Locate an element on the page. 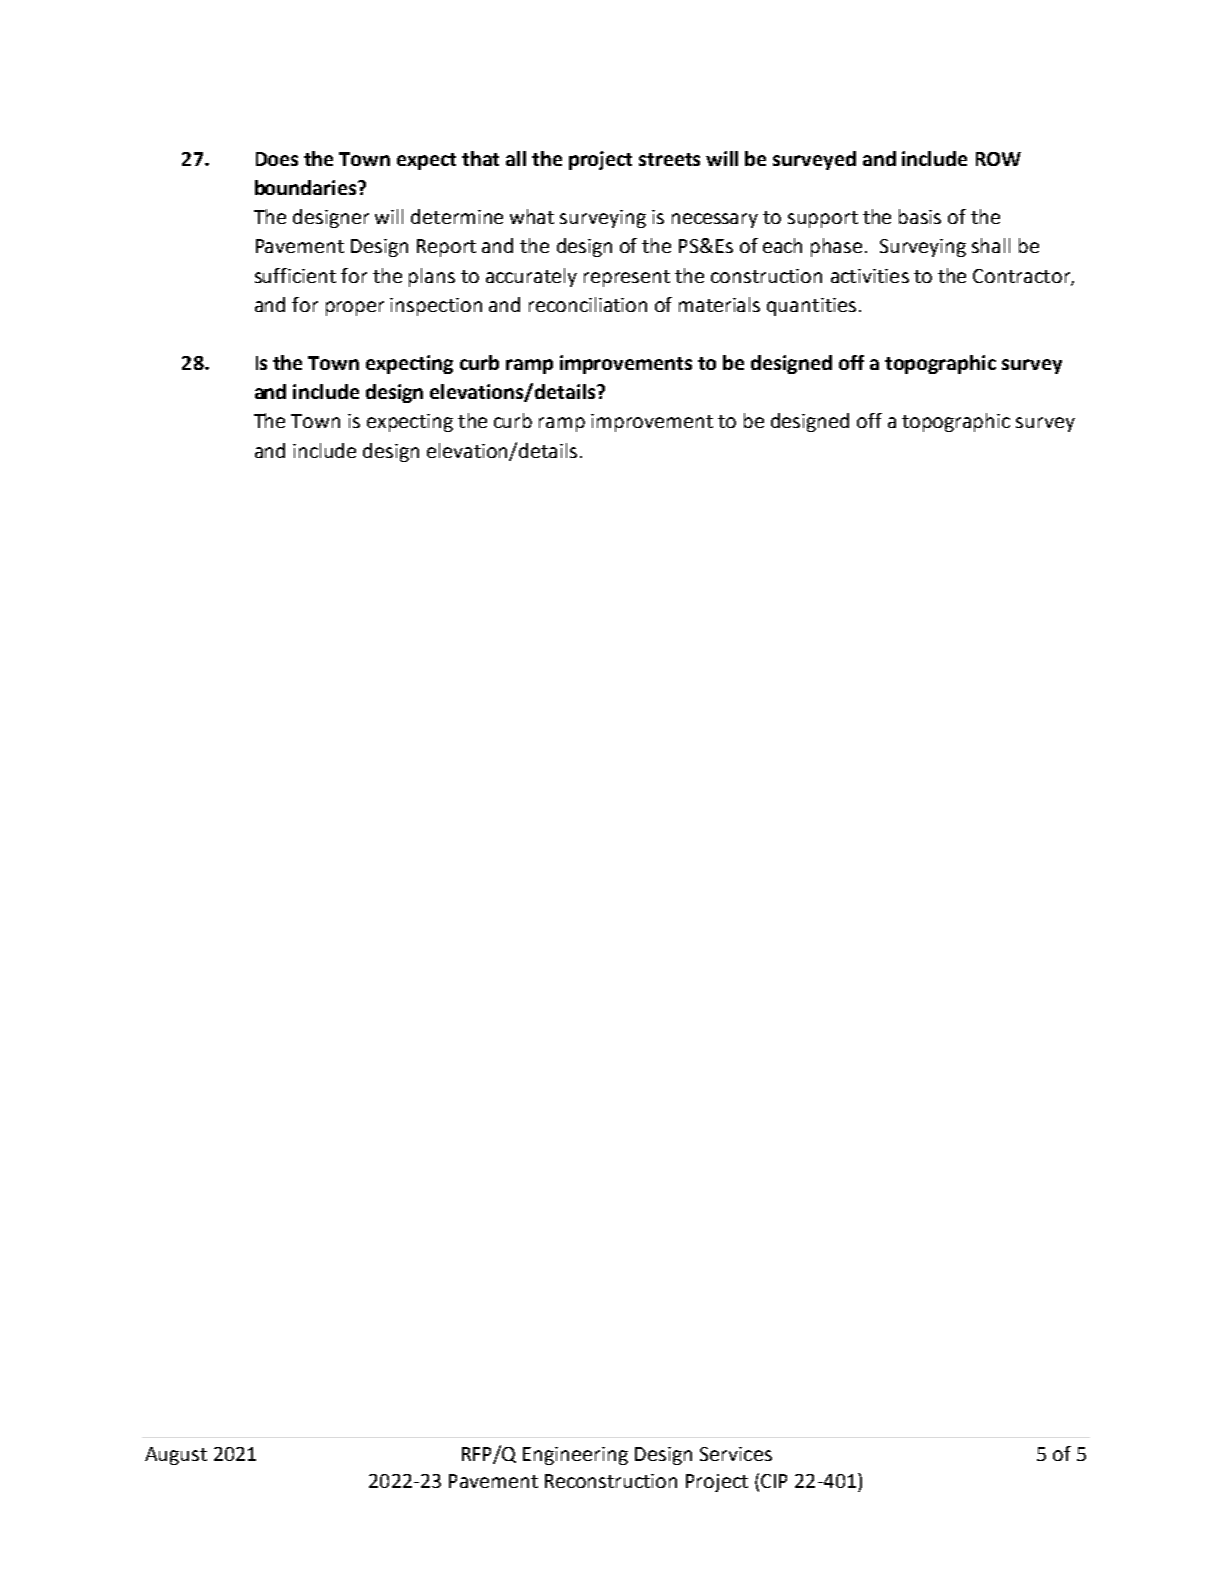  proper is located at coordinates (355, 308).
